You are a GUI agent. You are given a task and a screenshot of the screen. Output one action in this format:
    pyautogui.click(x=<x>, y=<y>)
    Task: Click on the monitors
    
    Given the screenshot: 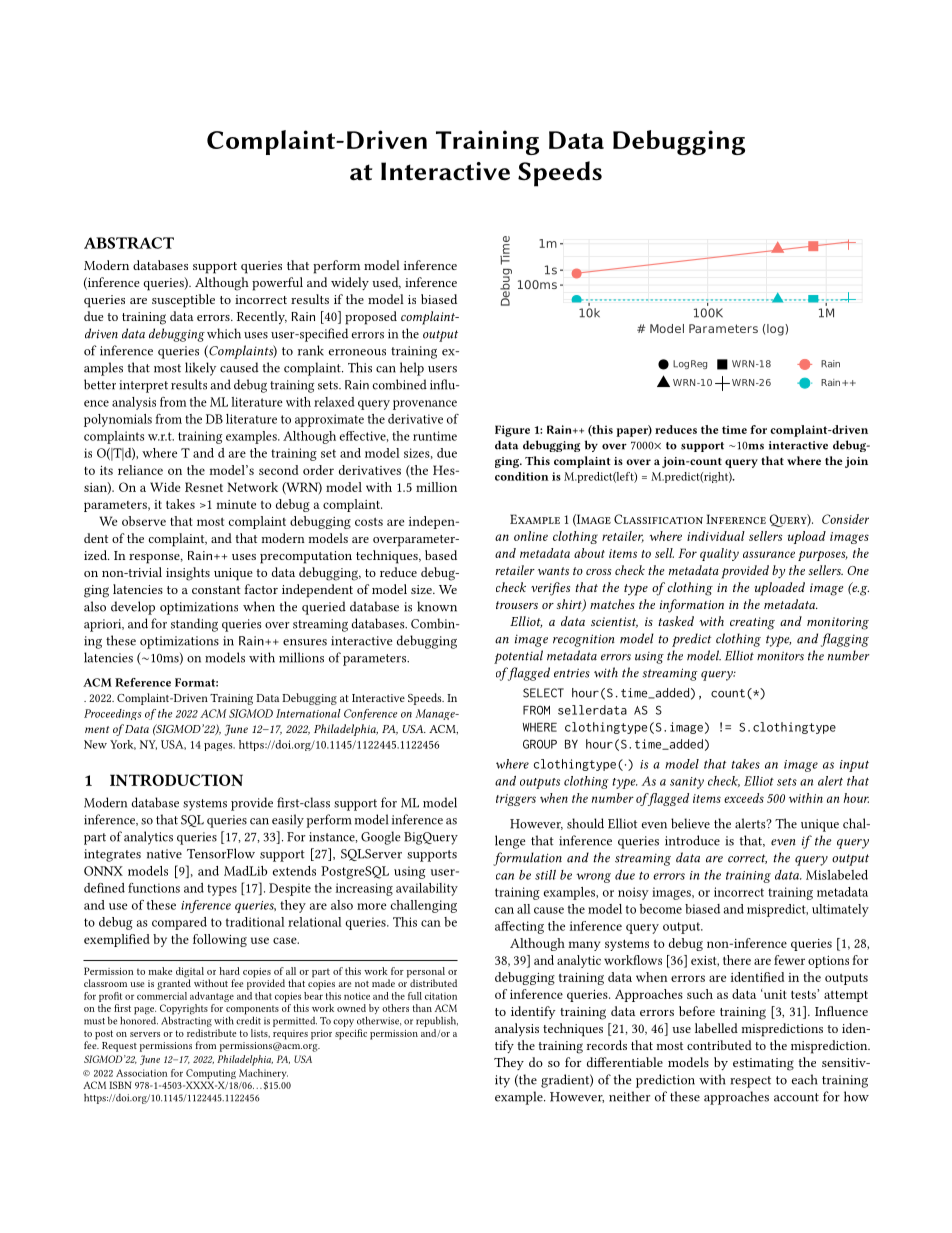 What is the action you would take?
    pyautogui.click(x=780, y=656)
